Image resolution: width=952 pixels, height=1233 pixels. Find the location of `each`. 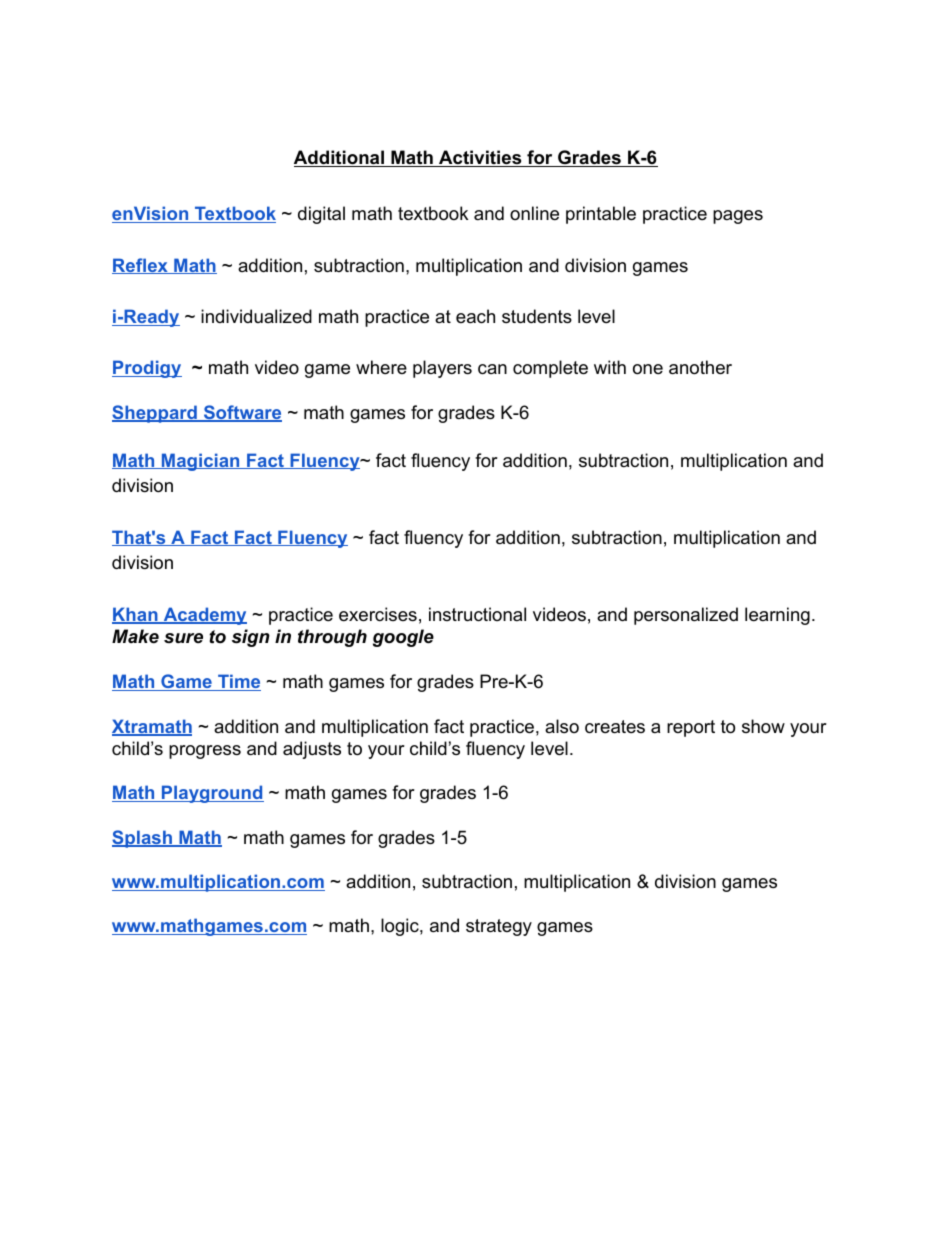

each is located at coordinates (475, 316).
